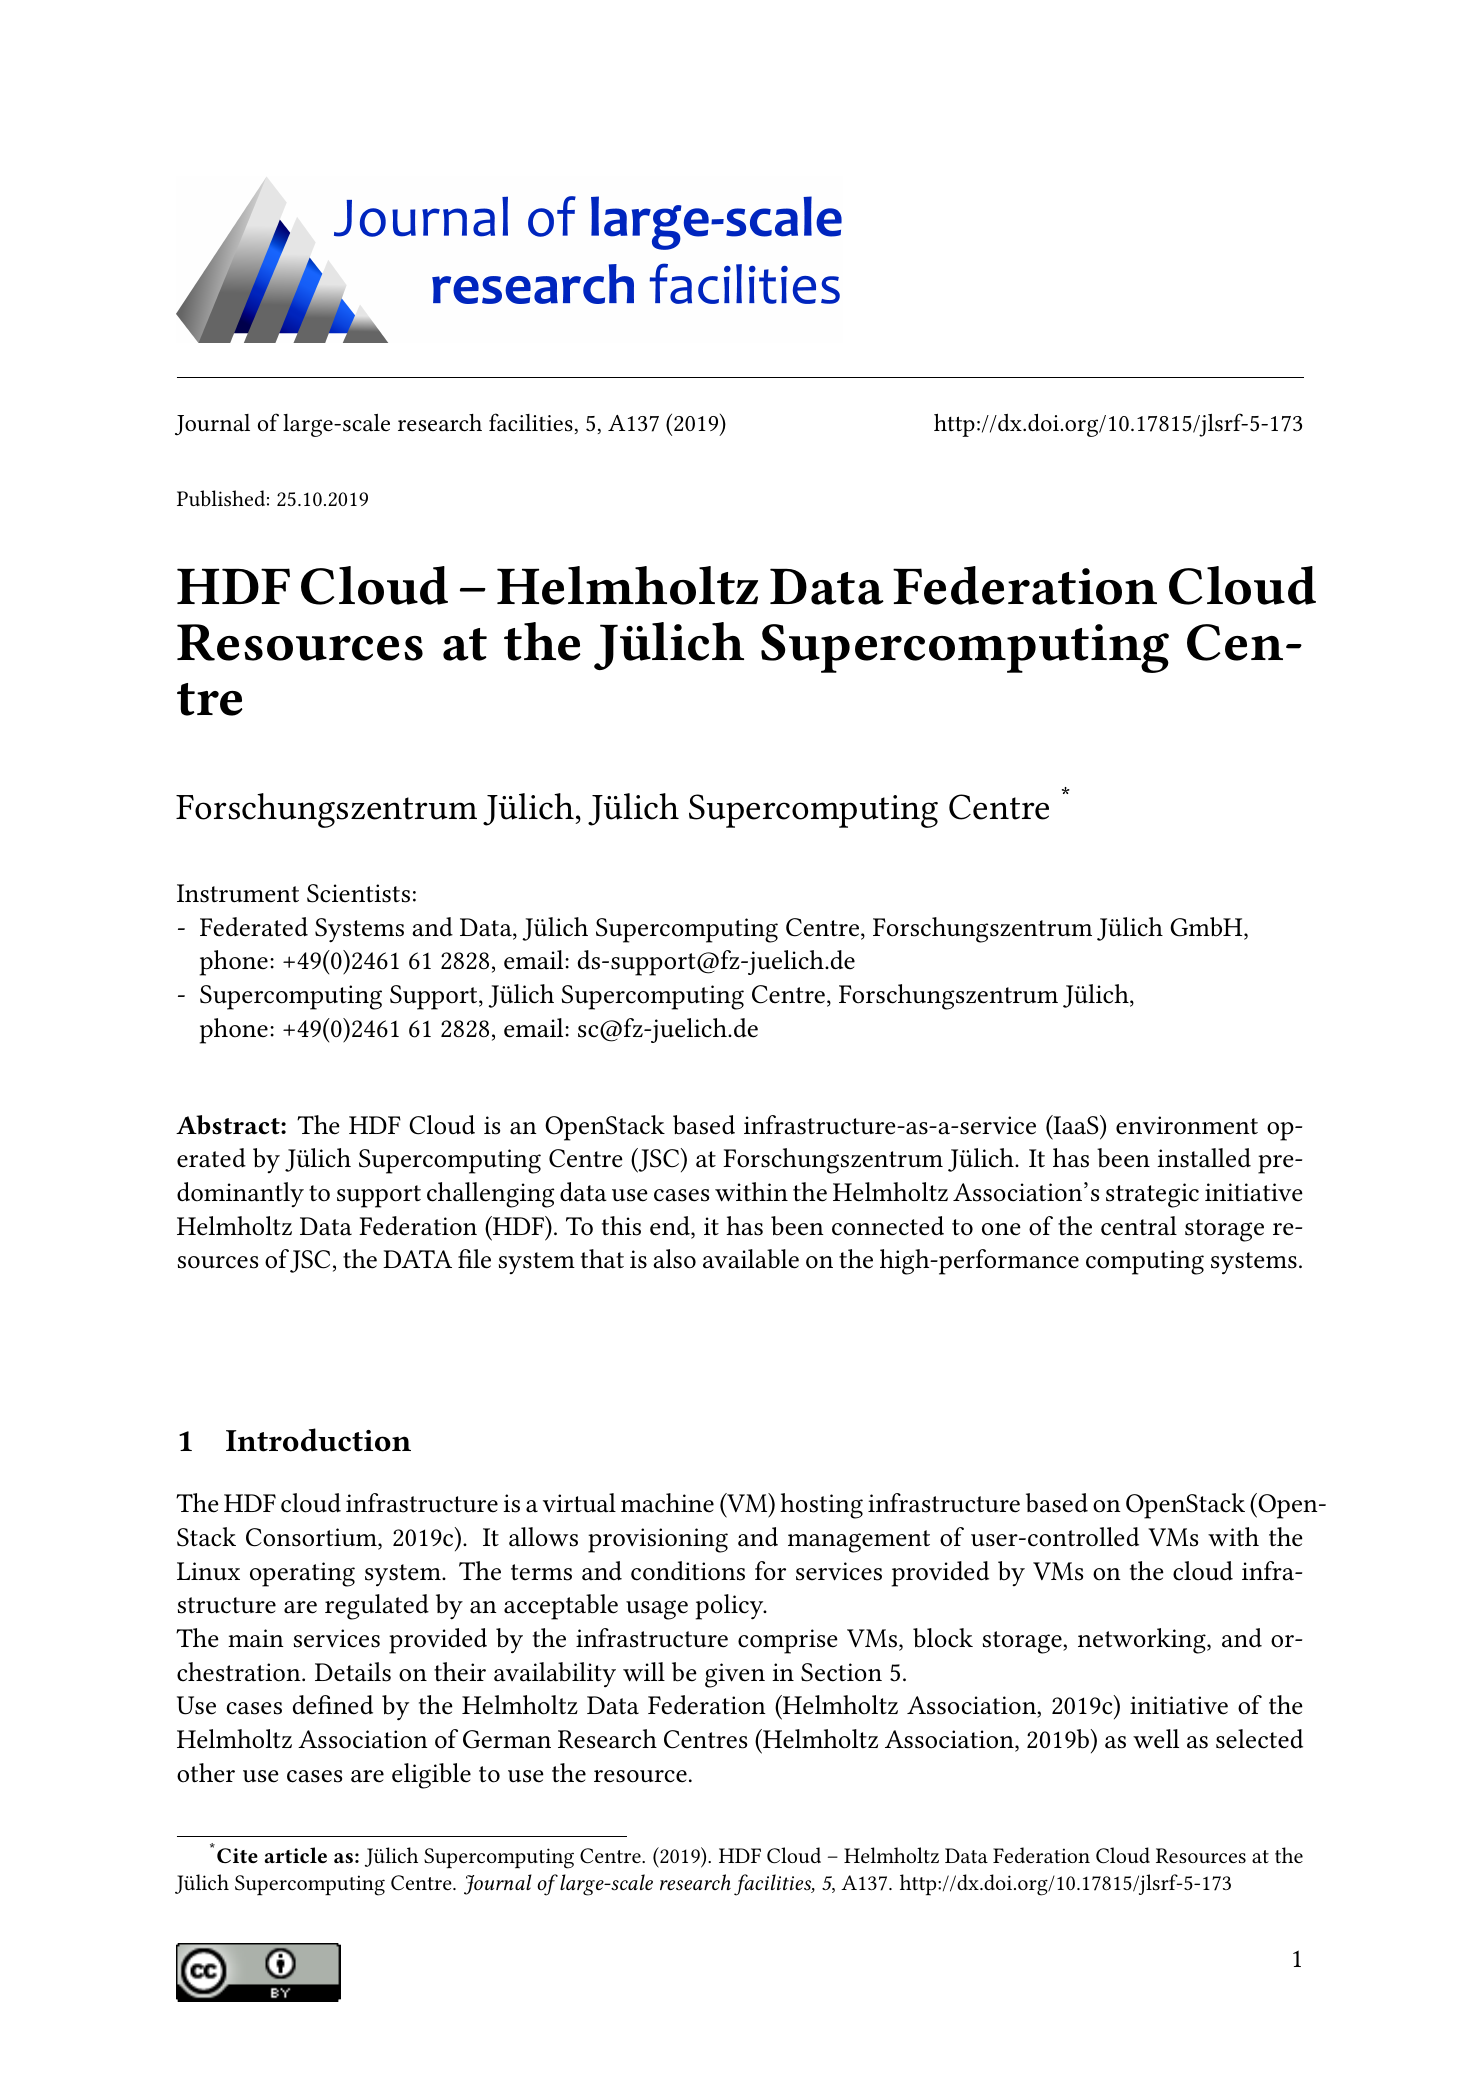 The height and width of the screenshot is (2093, 1480). Describe the element at coordinates (1187, 1125) in the screenshot. I see `environment` at that location.
